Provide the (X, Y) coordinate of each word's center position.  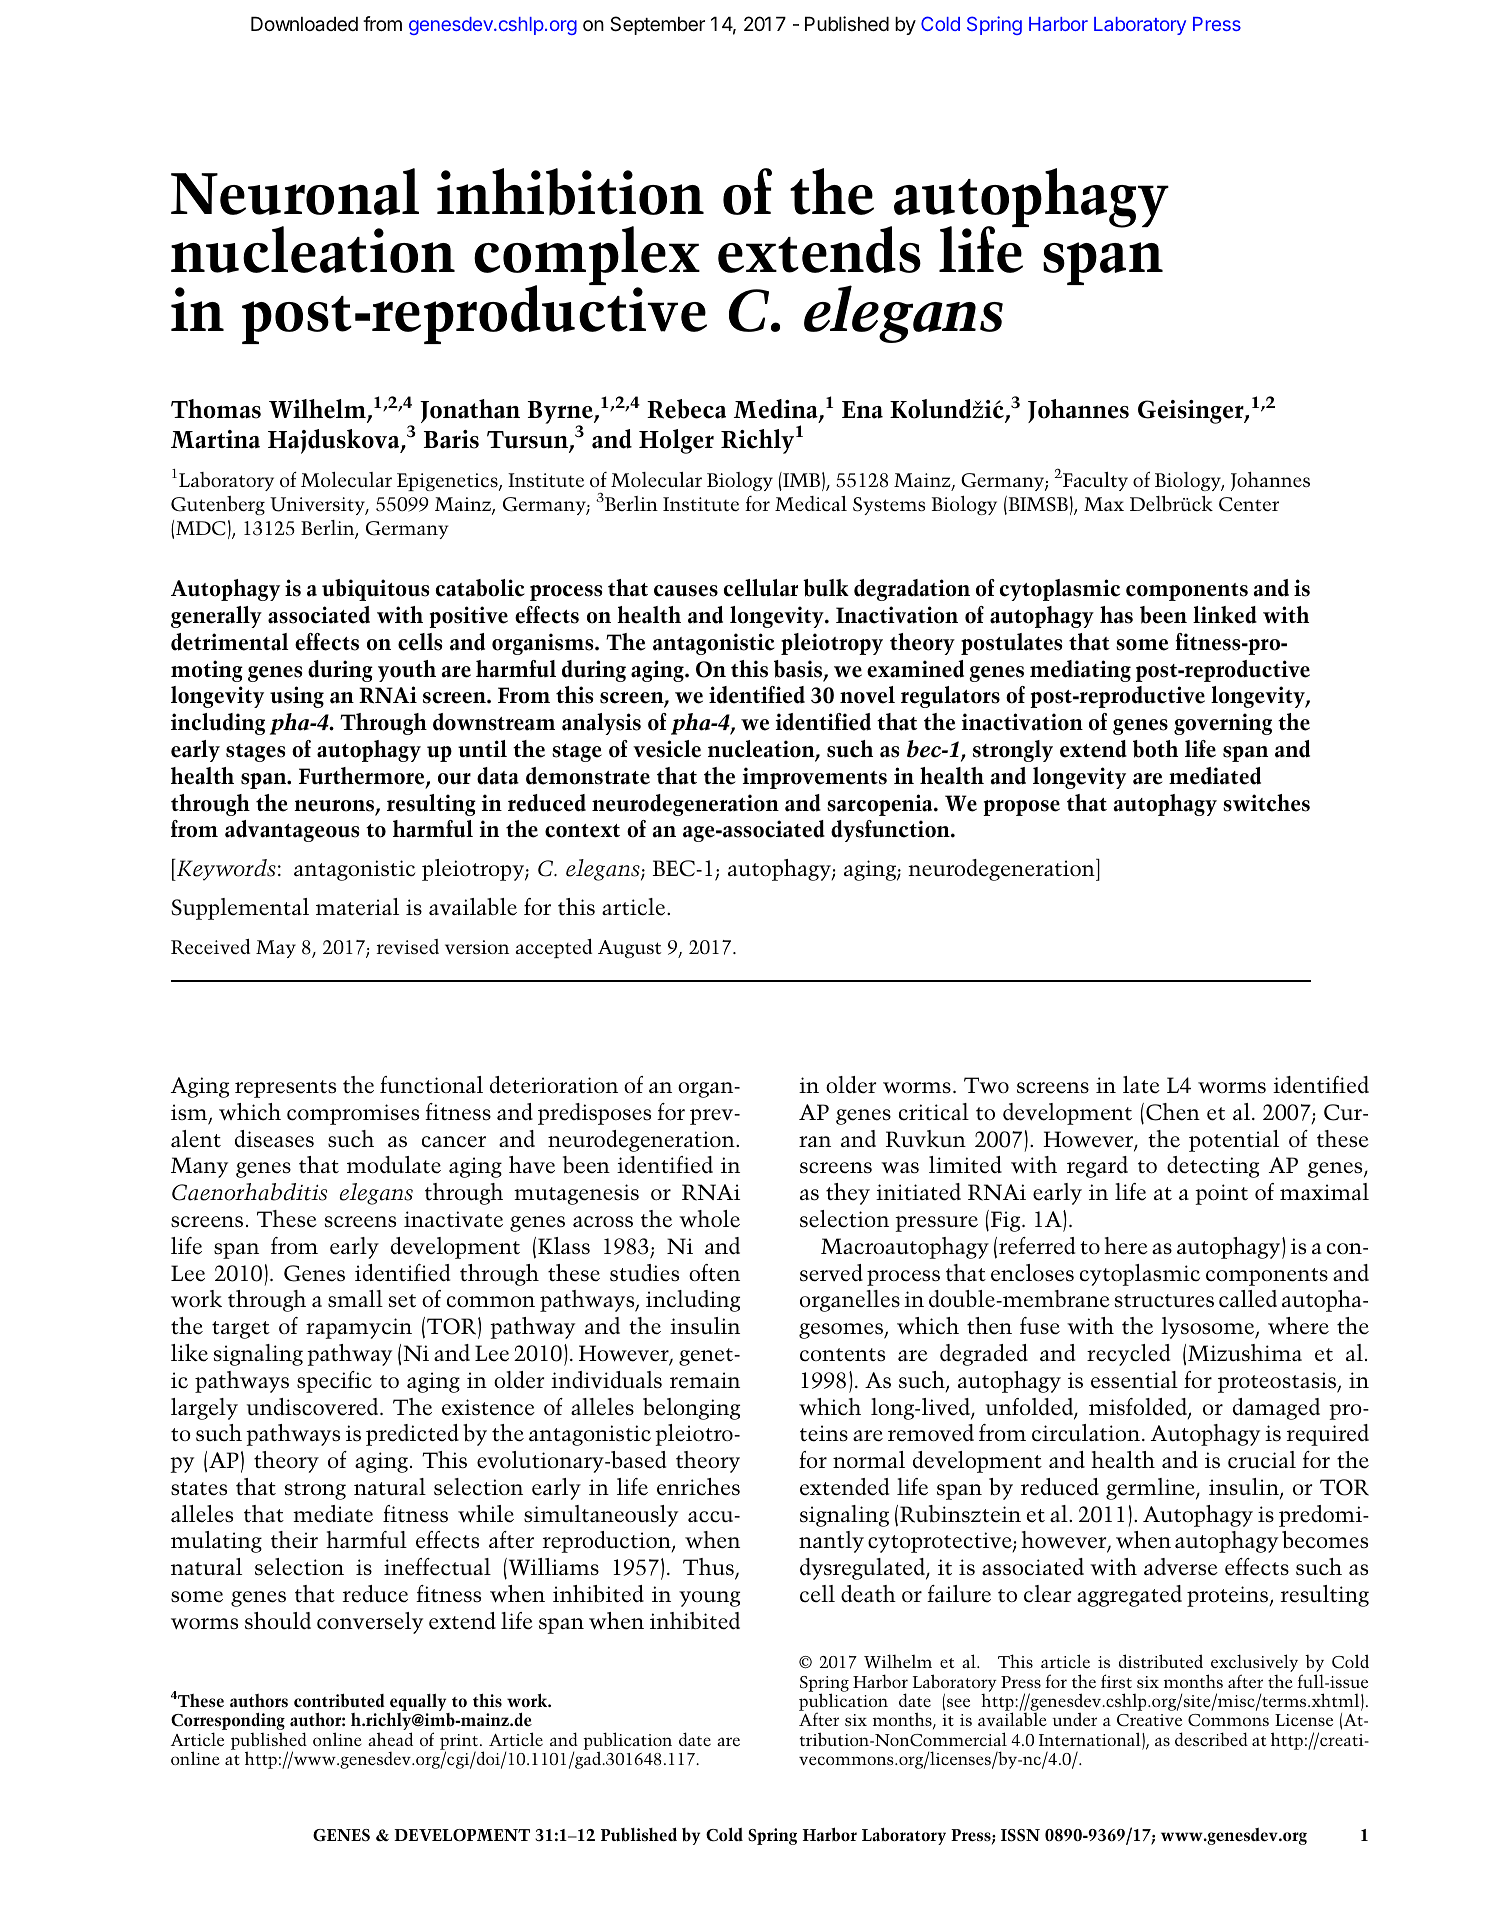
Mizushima (1245, 1353)
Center (1249, 504)
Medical (811, 503)
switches (1266, 803)
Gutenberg (218, 505)
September (657, 25)
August (629, 949)
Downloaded (304, 24)
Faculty (1095, 481)
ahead (390, 1739)
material (357, 907)
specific (334, 1382)
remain (705, 1380)
